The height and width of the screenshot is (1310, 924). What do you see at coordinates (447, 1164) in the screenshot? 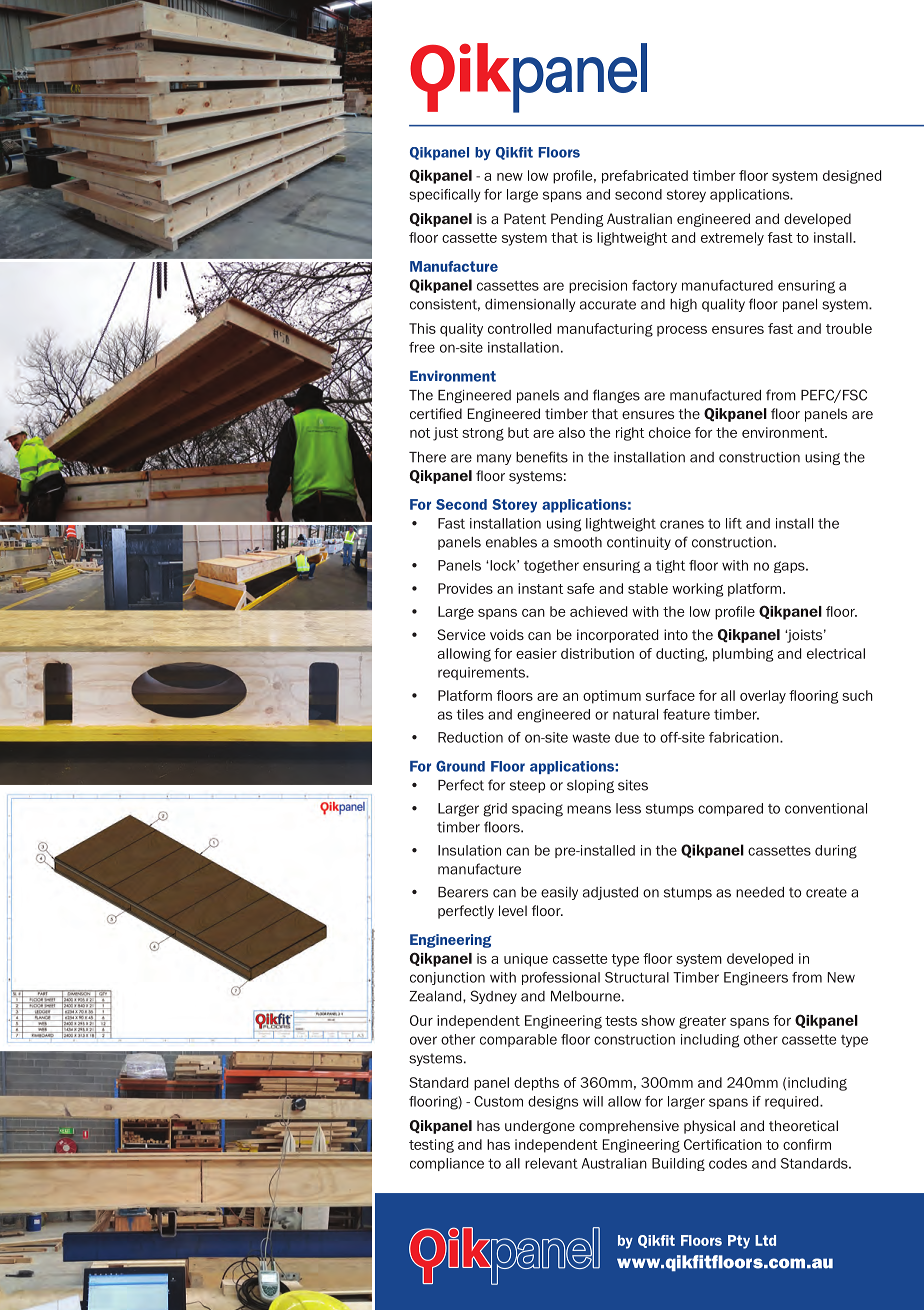
I see `compliance` at bounding box center [447, 1164].
